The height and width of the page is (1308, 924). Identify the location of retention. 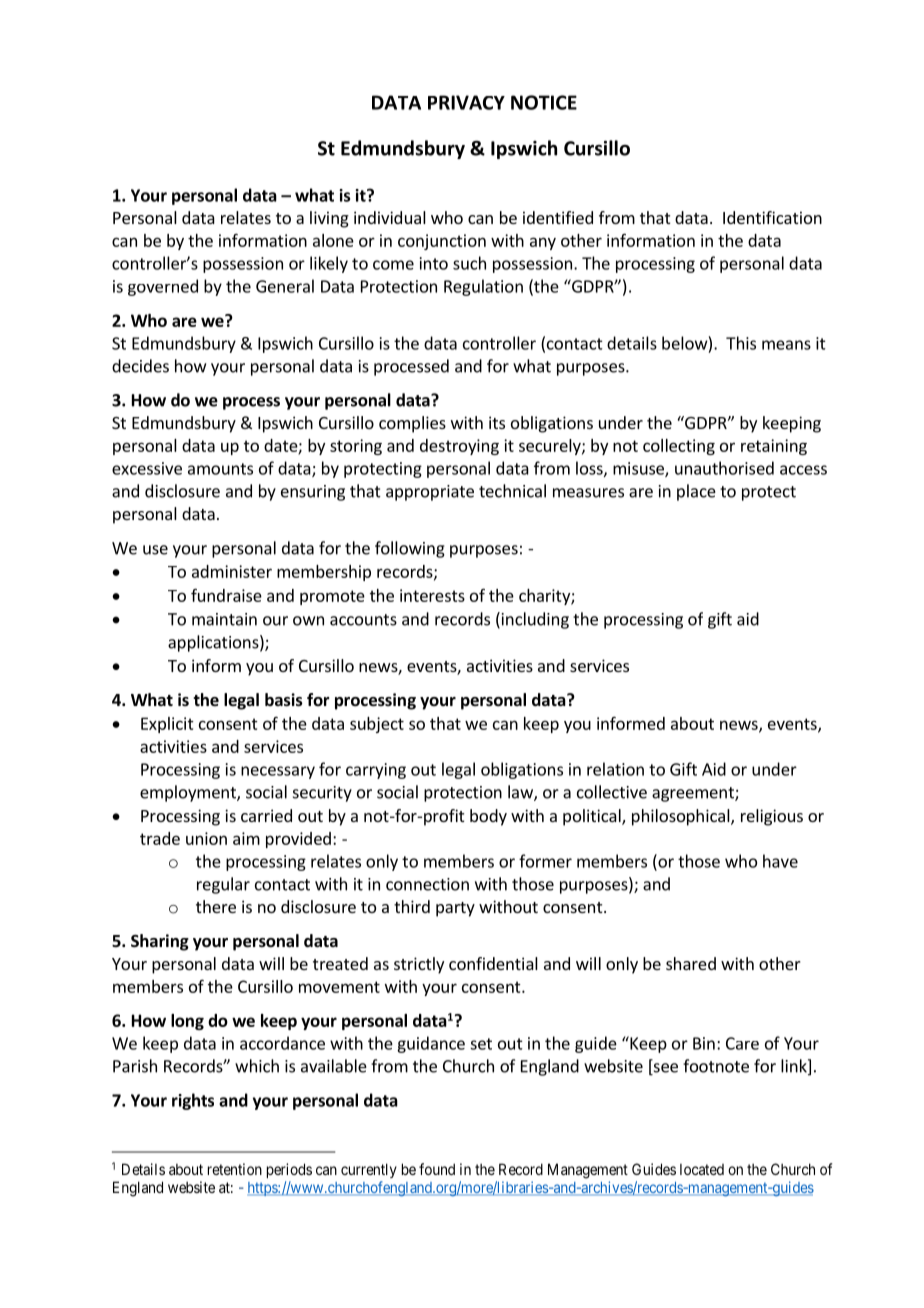
(235, 1169).
